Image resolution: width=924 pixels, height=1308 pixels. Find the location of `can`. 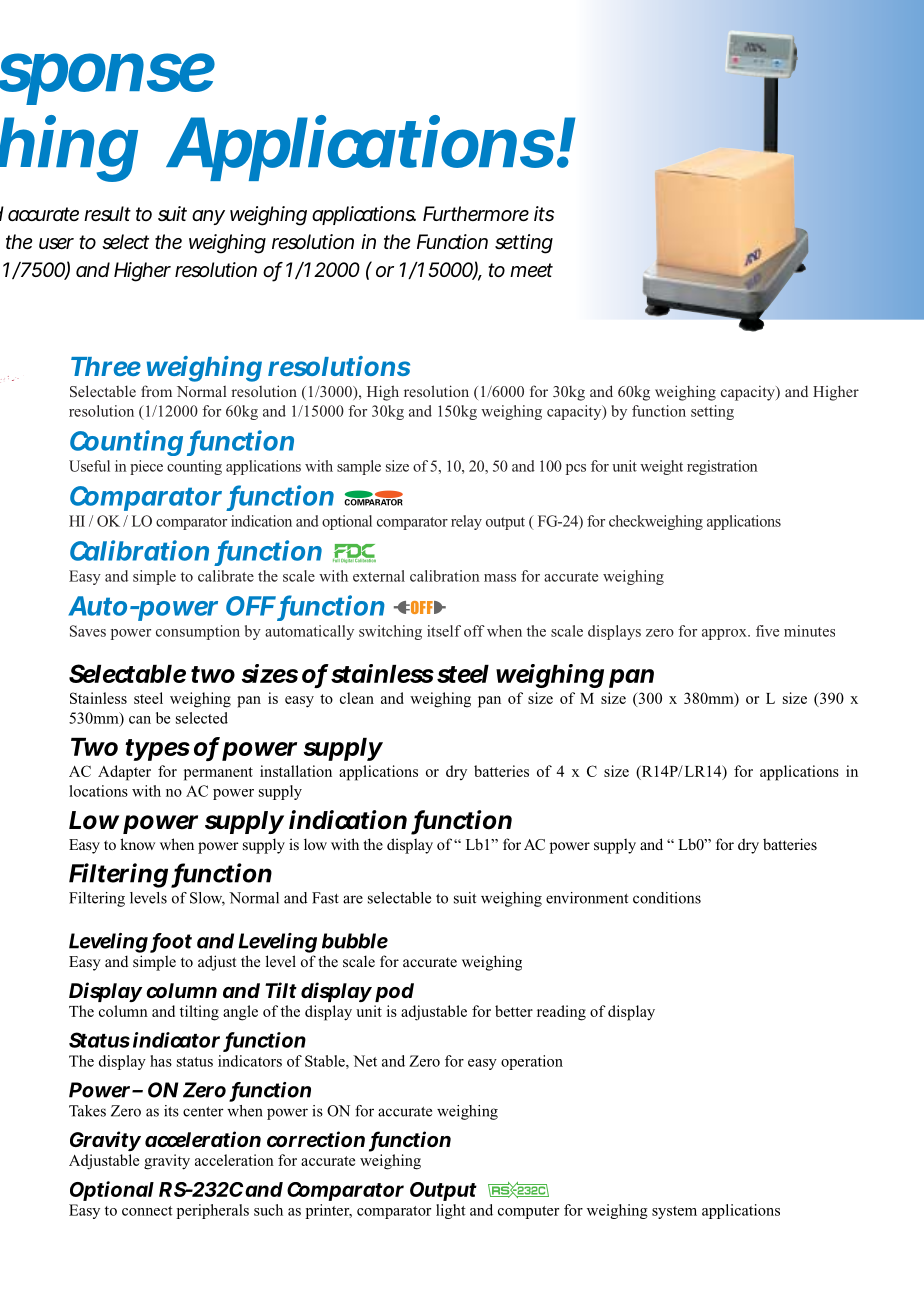

can is located at coordinates (140, 720).
